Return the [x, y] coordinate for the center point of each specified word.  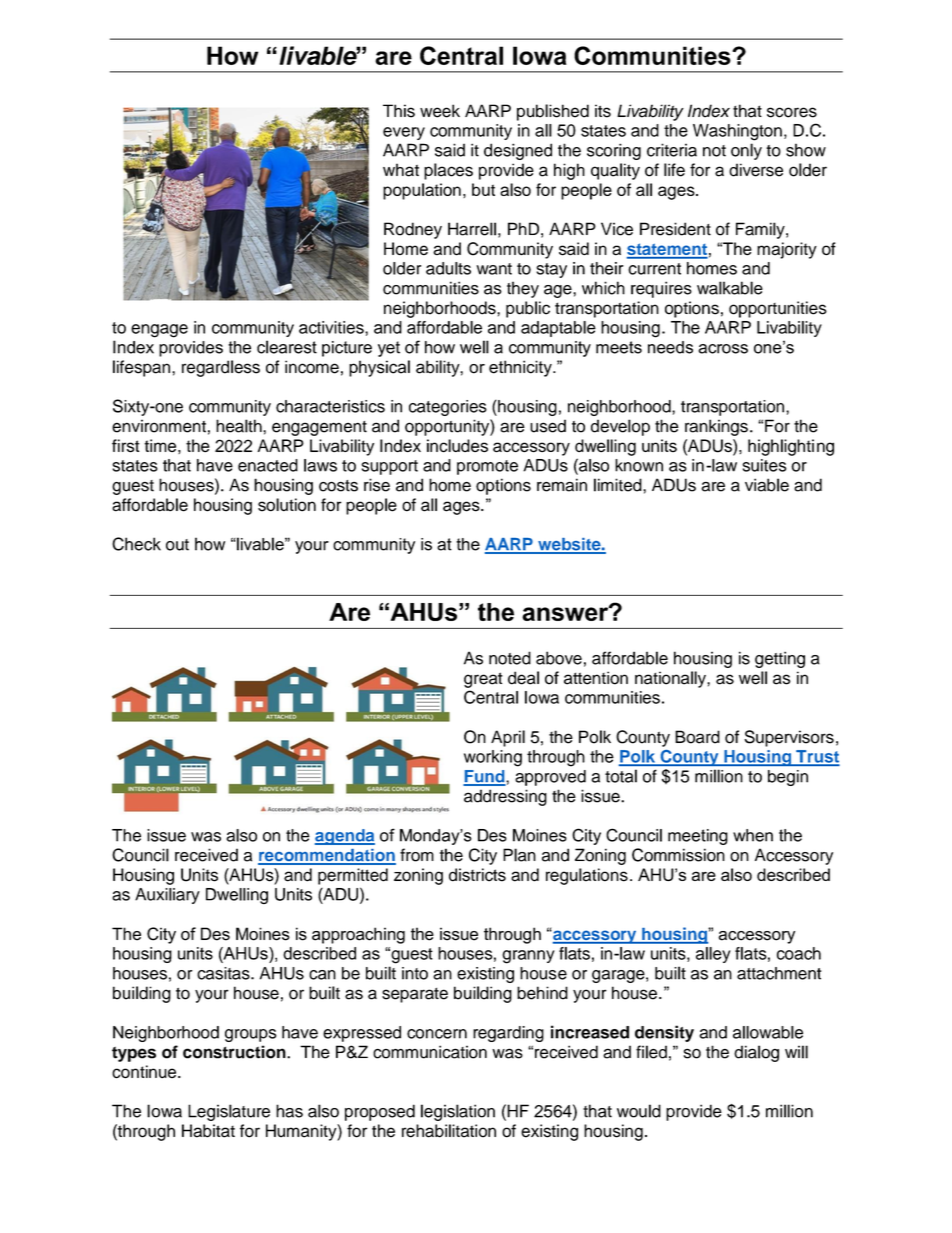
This [399, 111]
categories [448, 408]
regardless [221, 368]
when [753, 835]
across [723, 349]
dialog [756, 1053]
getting [780, 659]
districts [477, 875]
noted [510, 658]
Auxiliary [167, 896]
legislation [458, 1112]
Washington [737, 132]
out [177, 545]
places [448, 171]
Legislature [229, 1112]
